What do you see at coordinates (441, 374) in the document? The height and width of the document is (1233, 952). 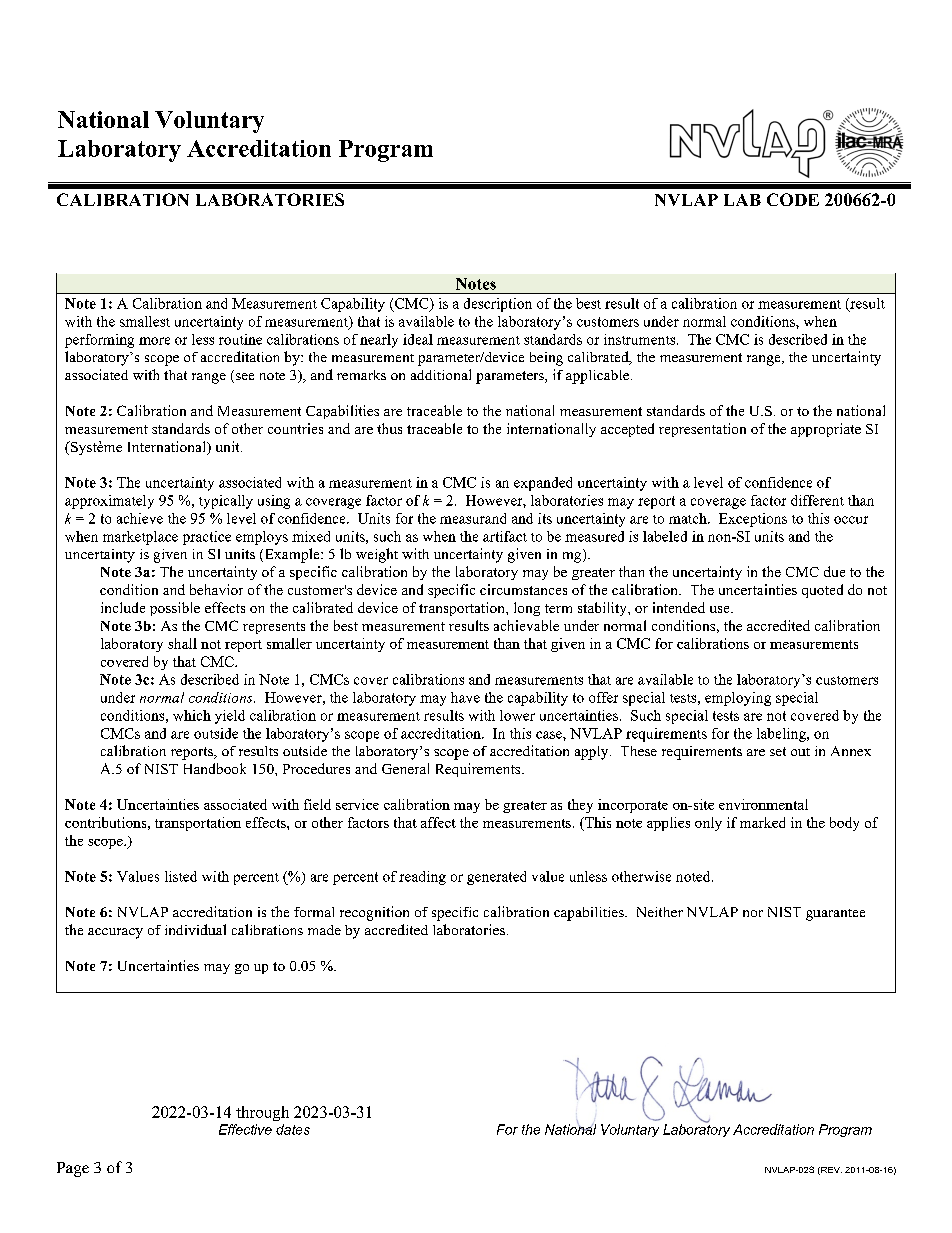 I see `additional` at bounding box center [441, 374].
